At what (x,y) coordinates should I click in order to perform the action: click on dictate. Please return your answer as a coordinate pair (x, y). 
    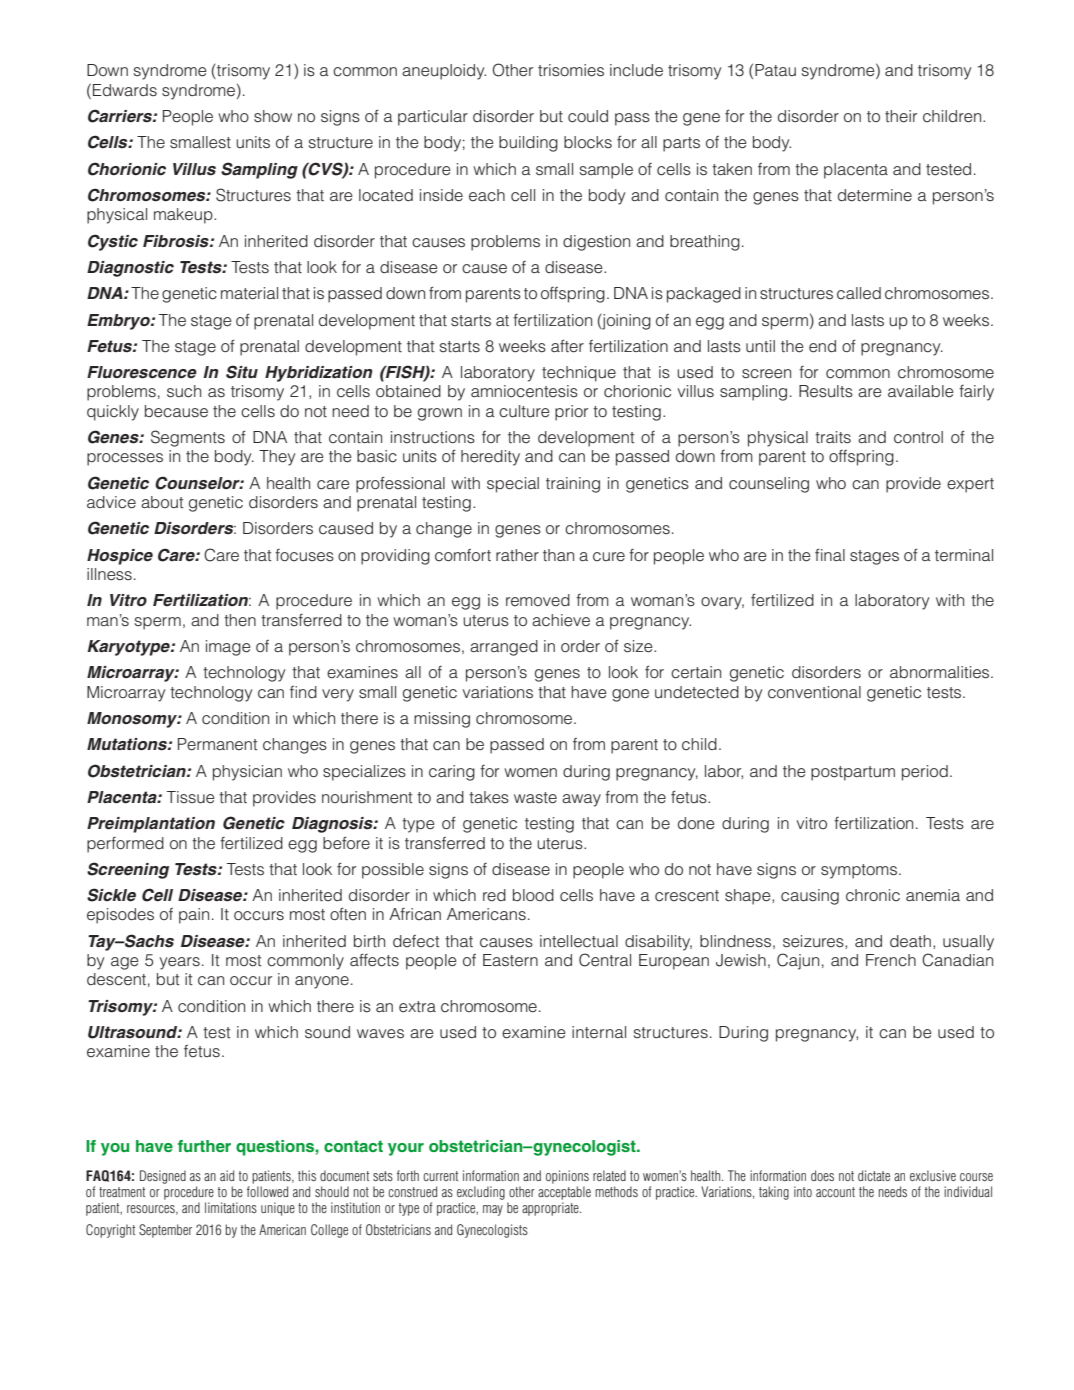
    Looking at the image, I should click on (874, 1175).
